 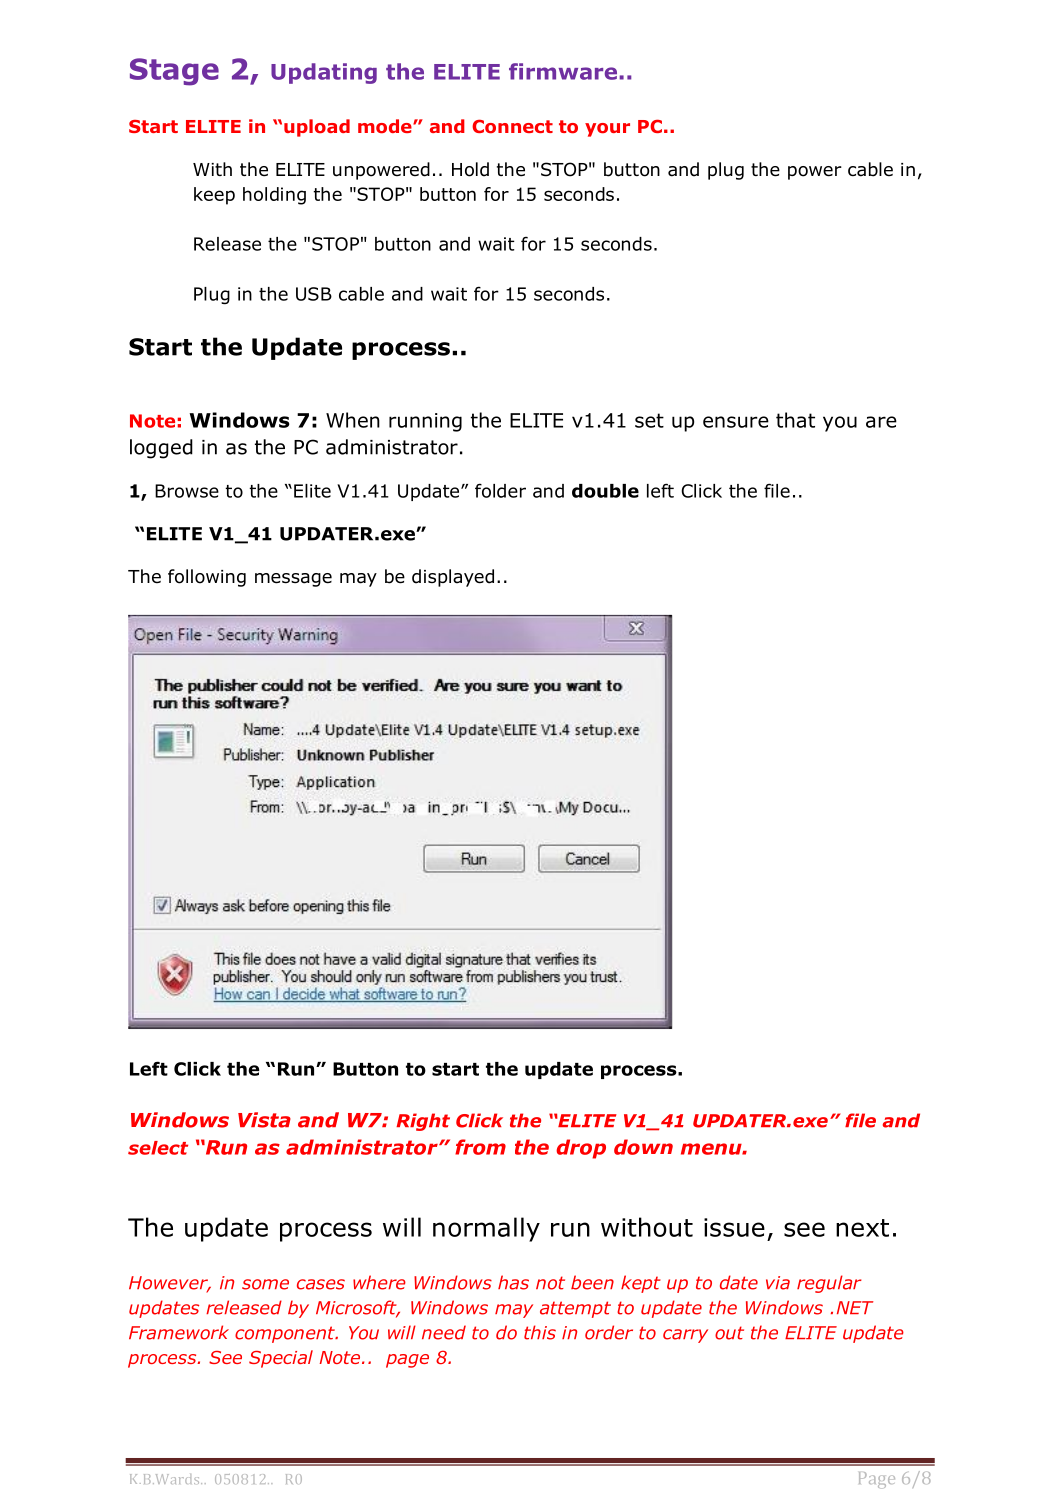 What do you see at coordinates (605, 491) in the screenshot?
I see `double` at bounding box center [605, 491].
